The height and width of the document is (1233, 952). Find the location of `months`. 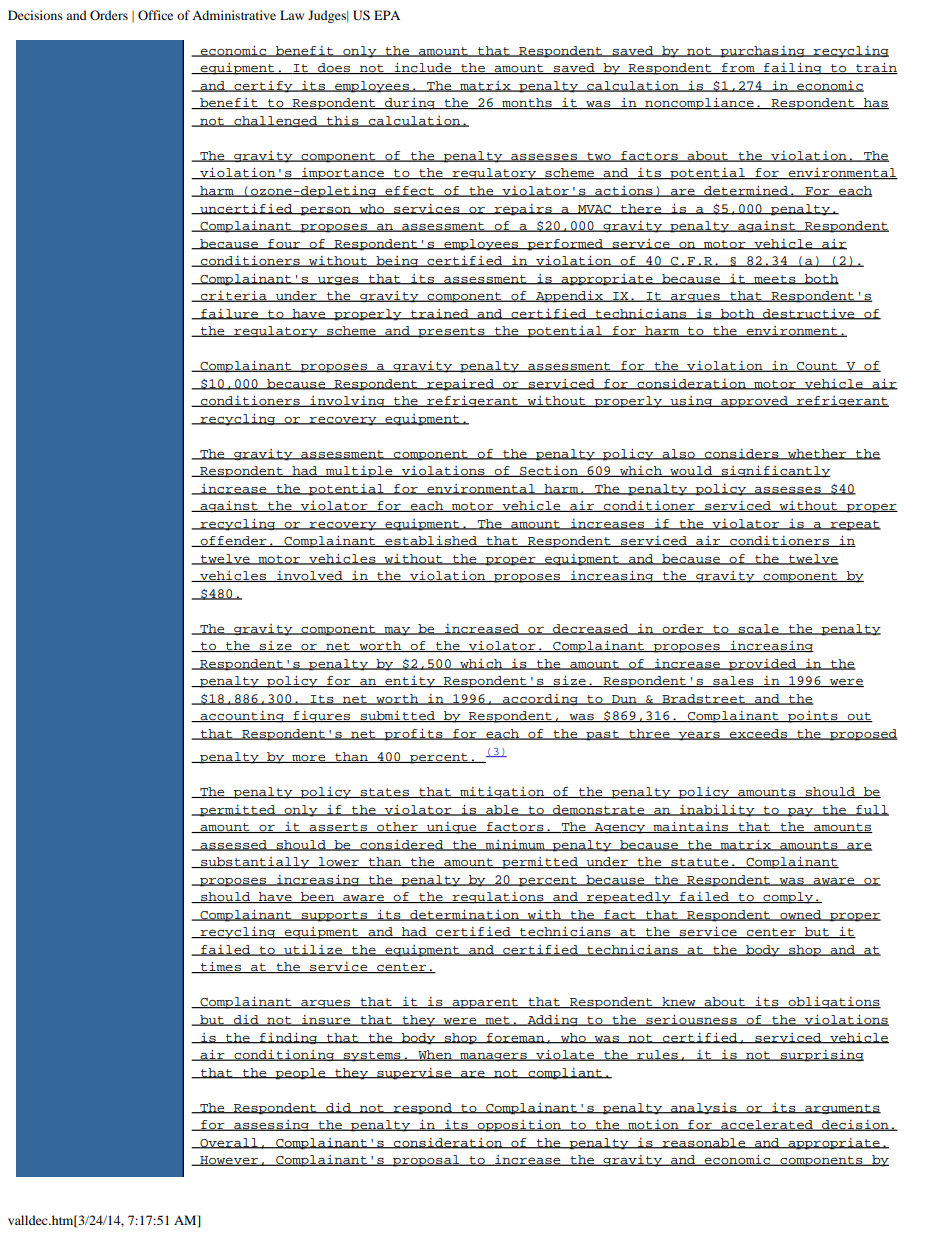

months is located at coordinates (527, 103).
